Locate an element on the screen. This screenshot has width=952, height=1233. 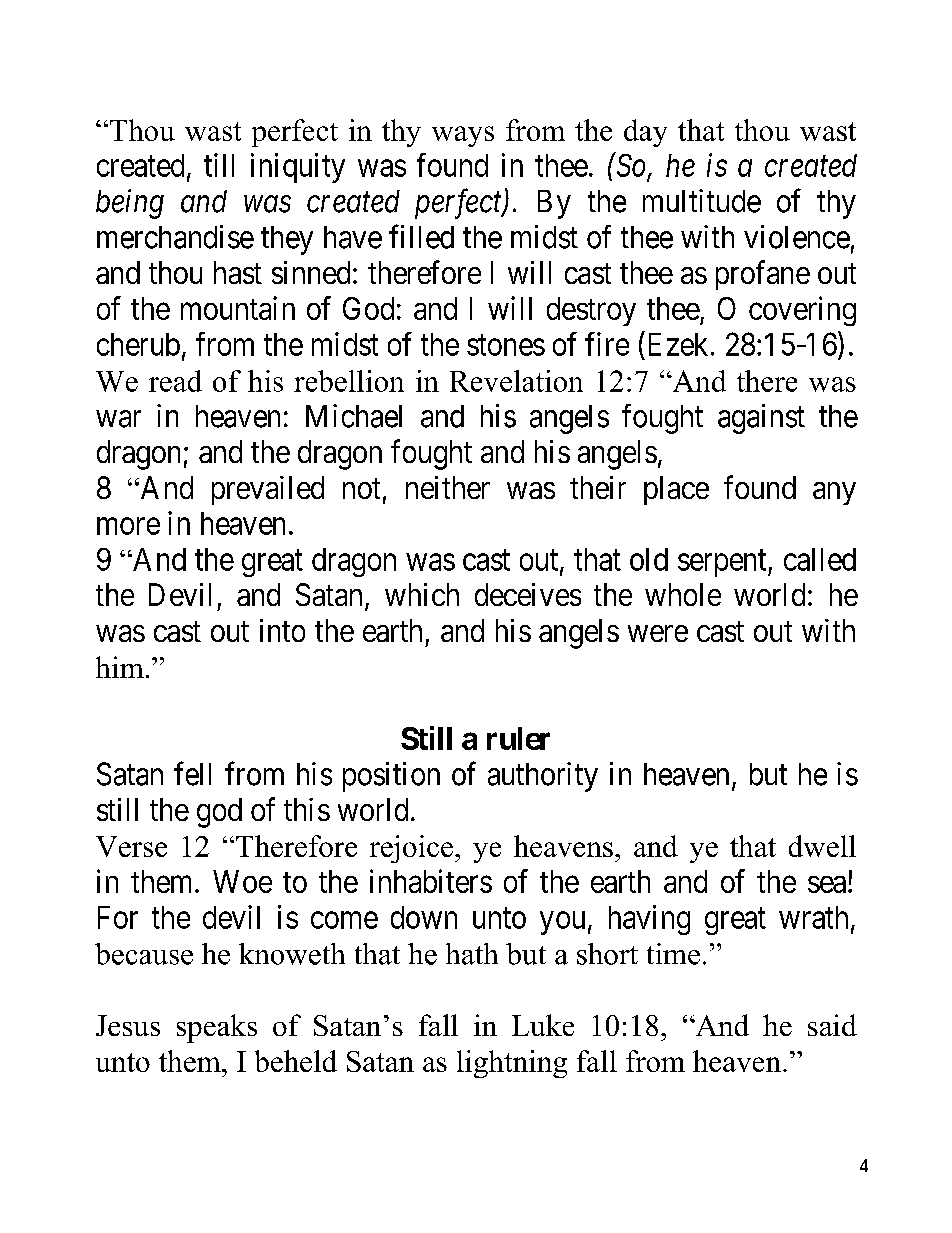
into is located at coordinates (282, 630).
